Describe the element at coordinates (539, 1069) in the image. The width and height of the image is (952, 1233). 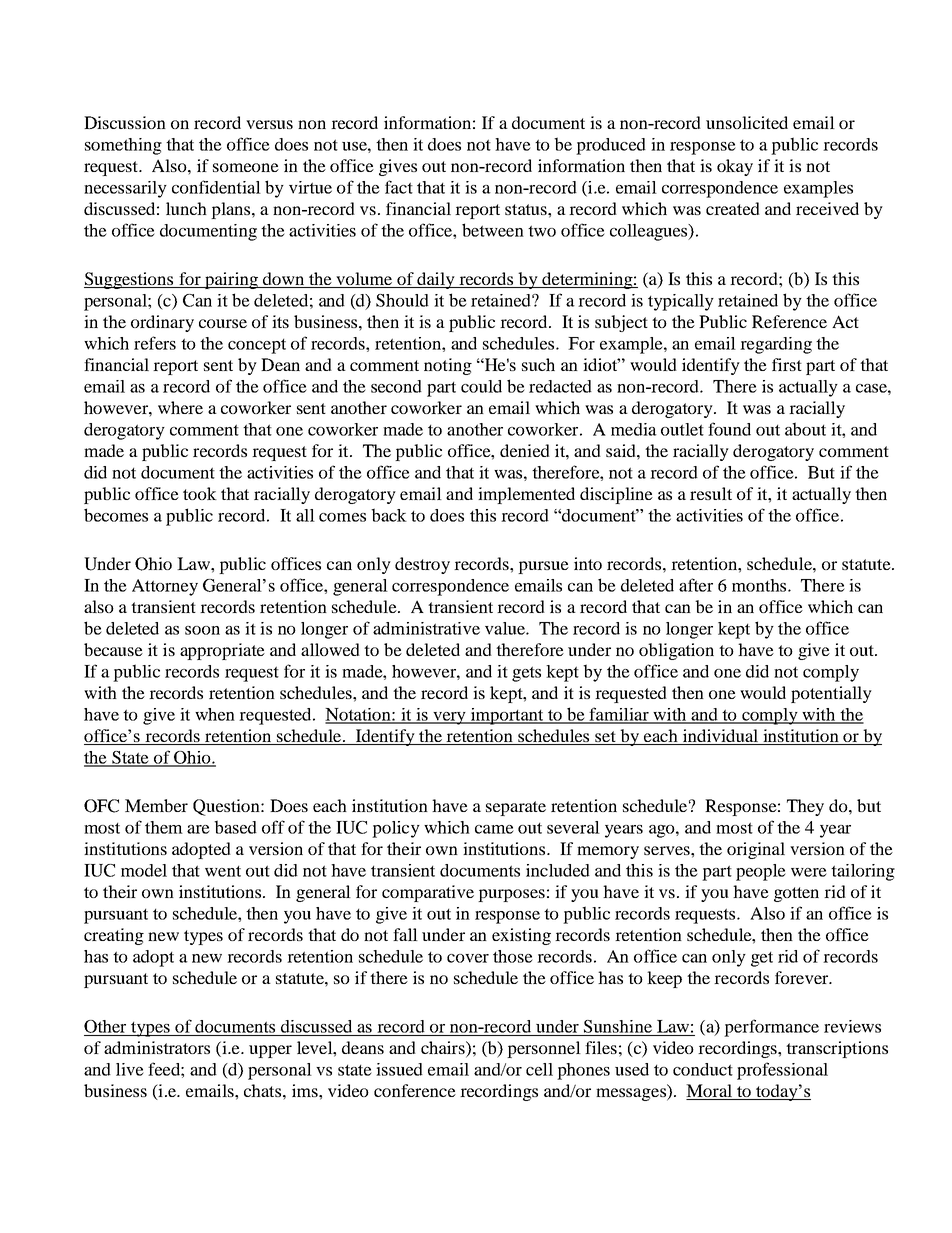
I see `cell` at that location.
